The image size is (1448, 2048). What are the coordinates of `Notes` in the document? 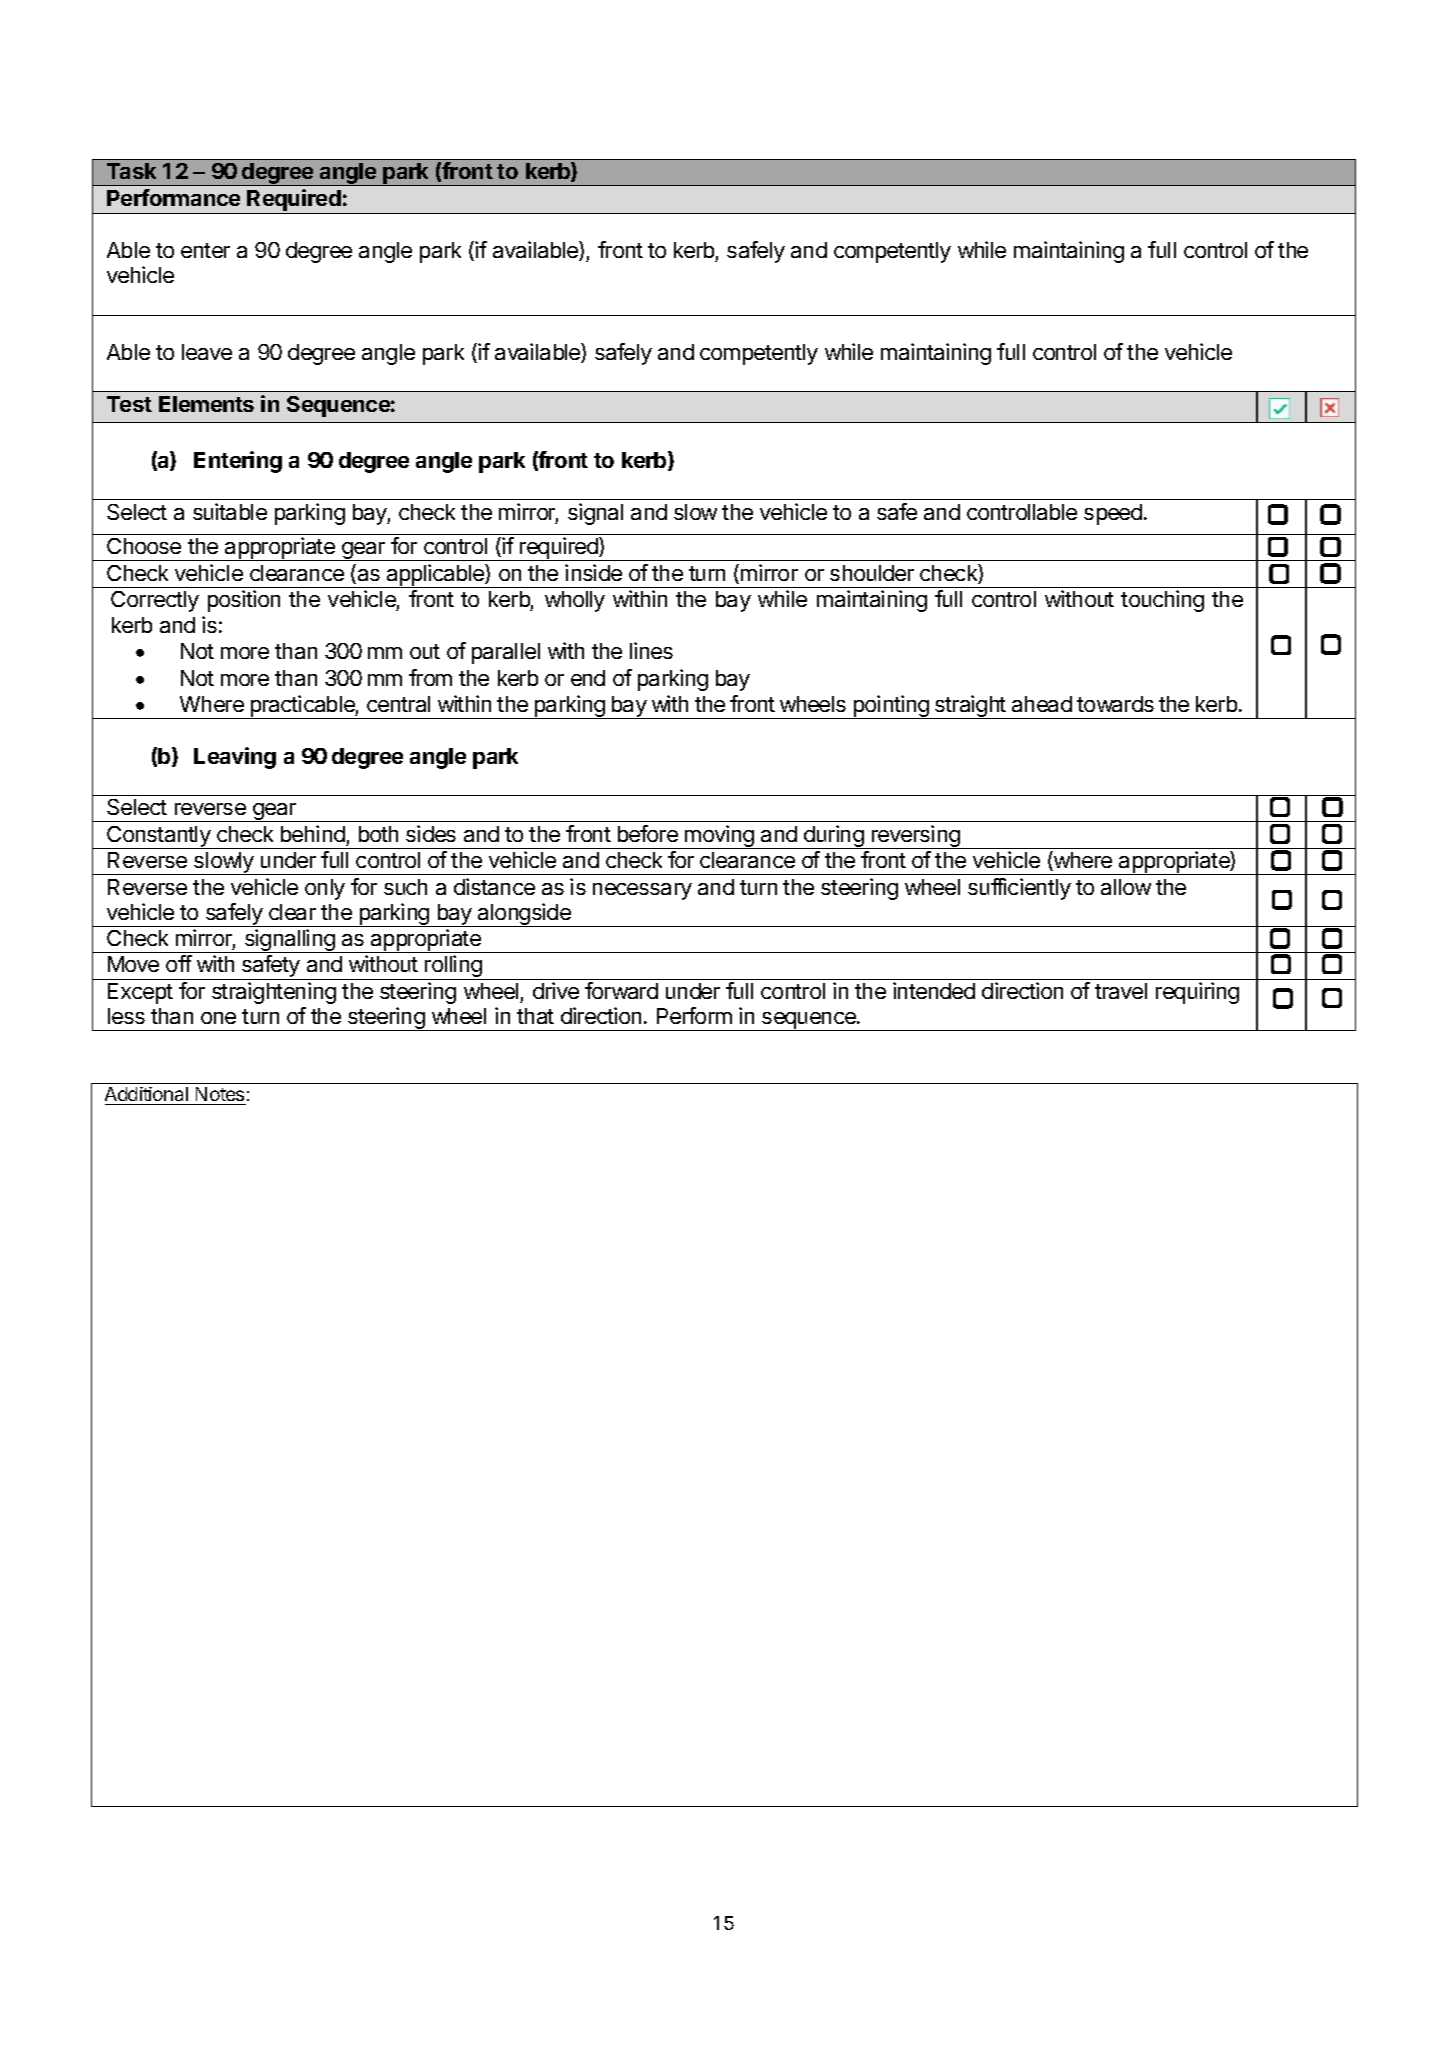 It's located at (220, 1096).
